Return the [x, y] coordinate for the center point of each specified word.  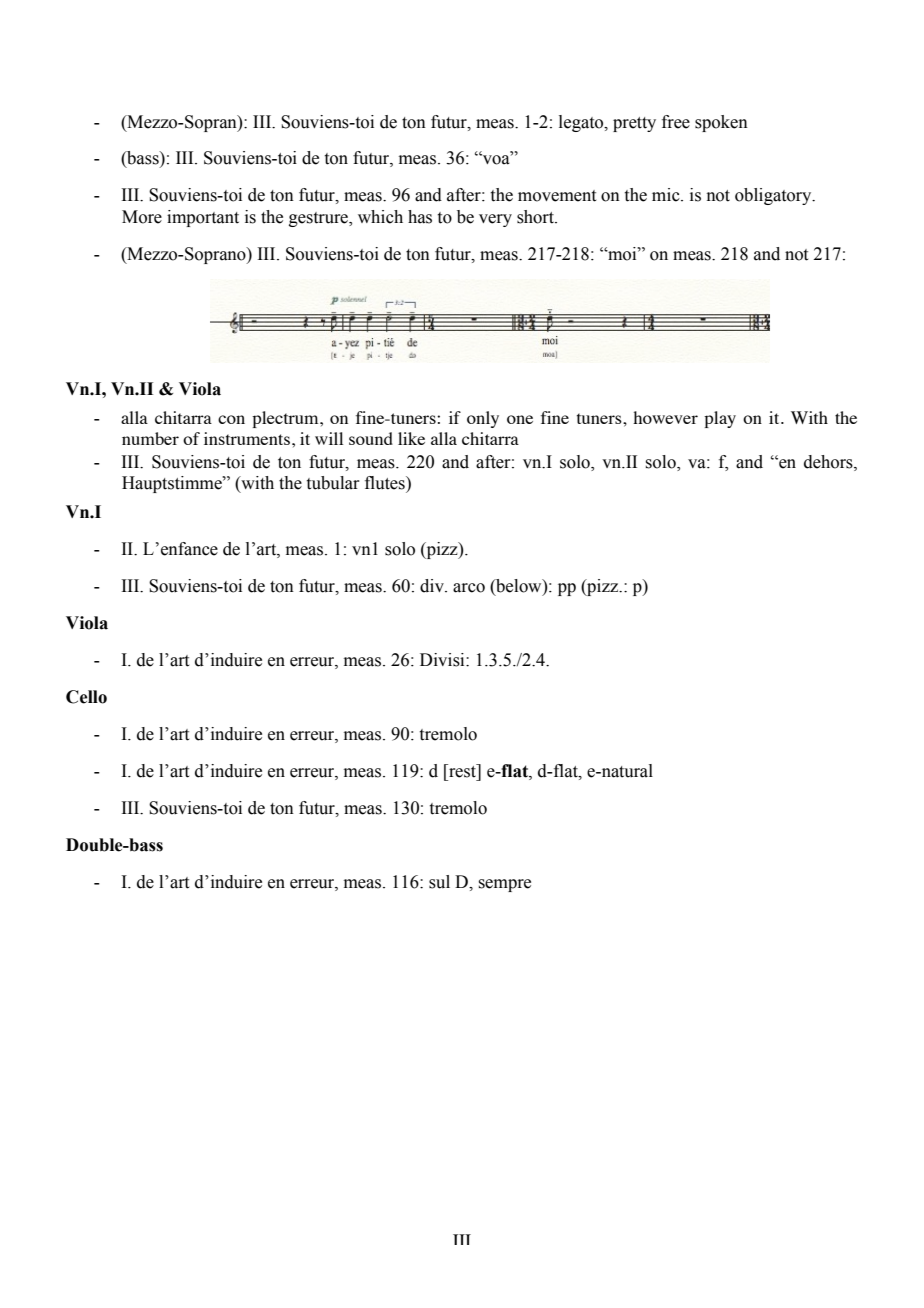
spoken [721, 123]
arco [469, 588]
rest [462, 771]
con [231, 419]
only [483, 419]
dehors [829, 462]
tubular [333, 483]
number [150, 438]
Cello [86, 697]
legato [582, 123]
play [720, 419]
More [142, 217]
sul [439, 882]
